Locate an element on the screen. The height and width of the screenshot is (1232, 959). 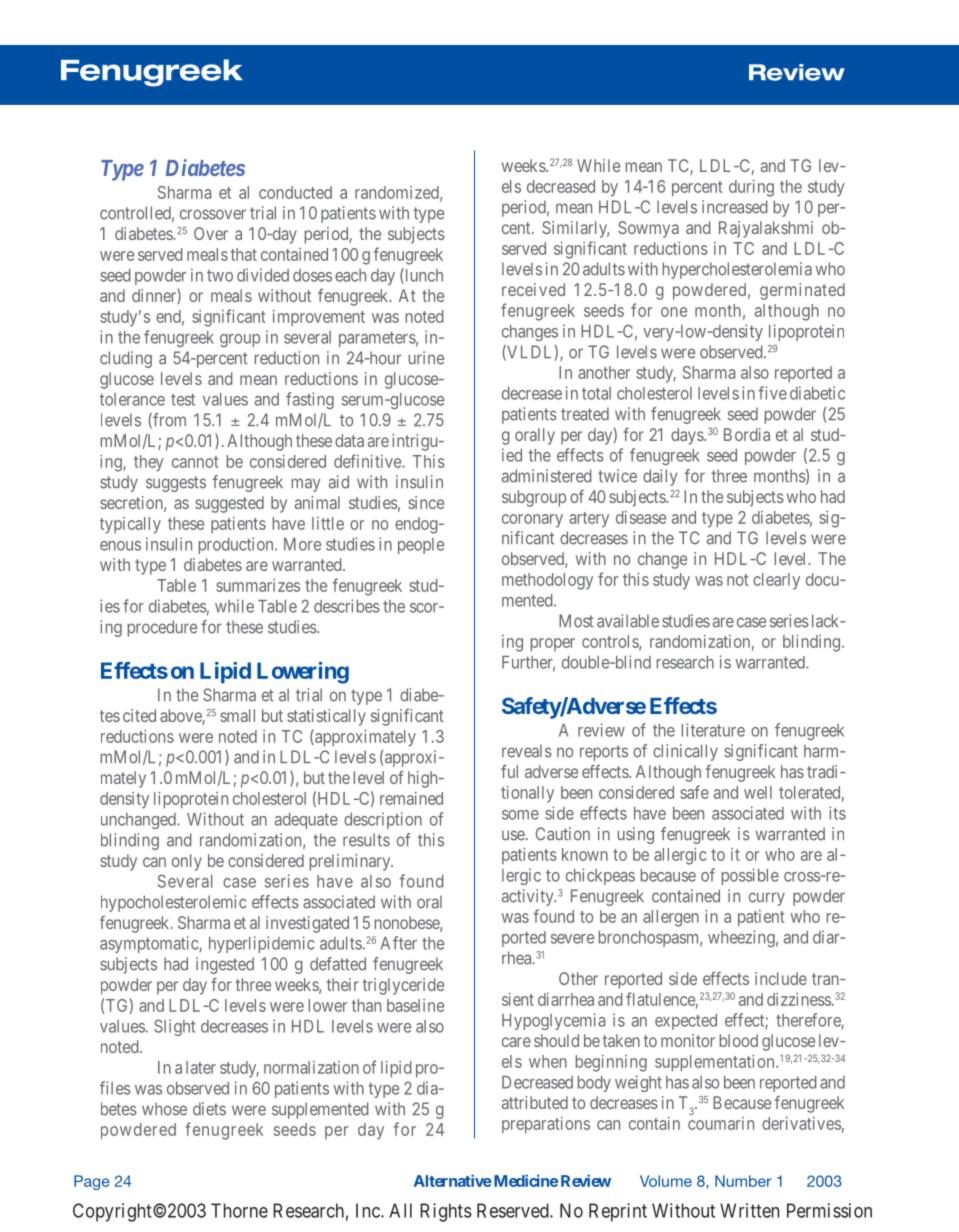
Rights is located at coordinates (446, 1212).
